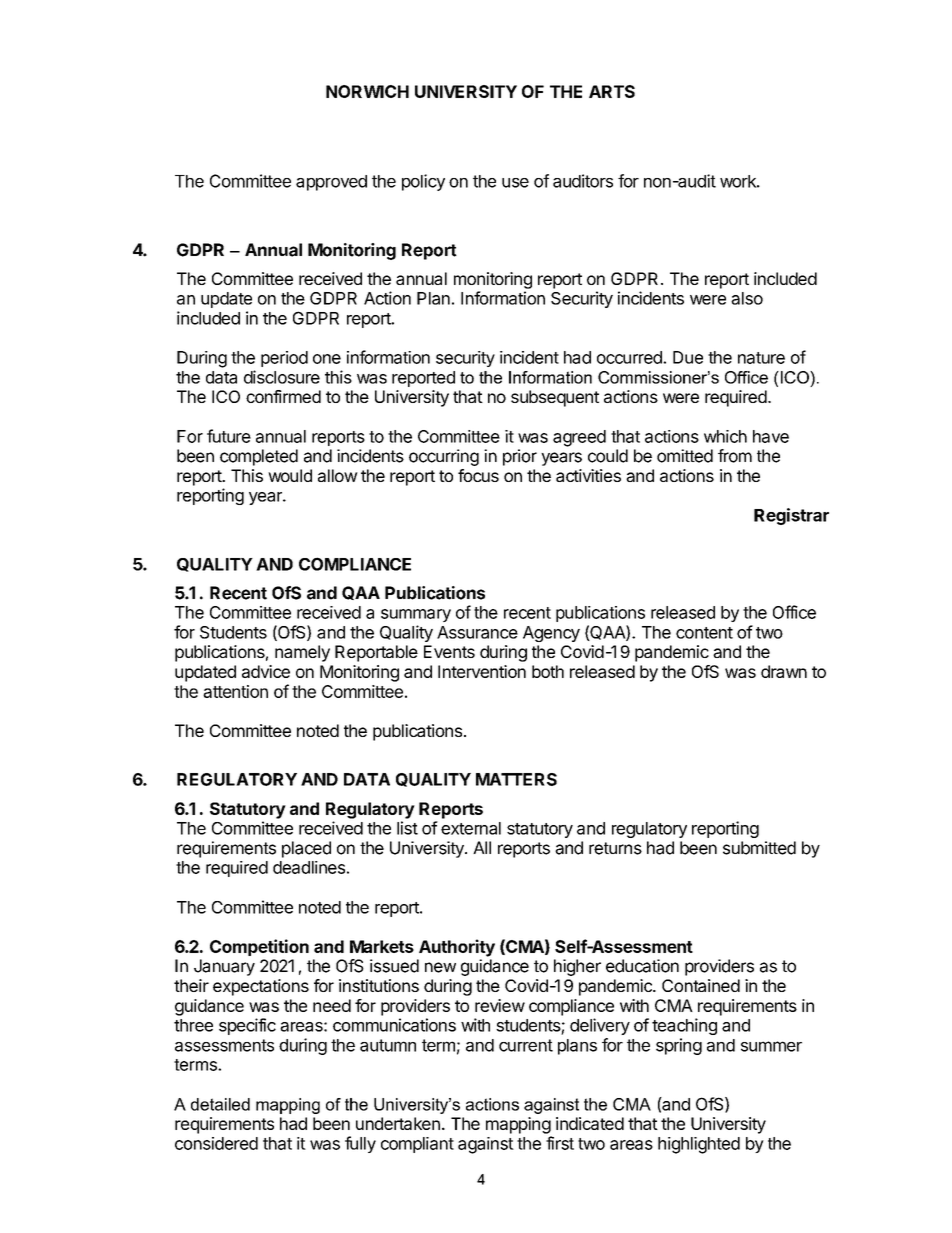  Describe the element at coordinates (704, 633) in the screenshot. I see `content` at that location.
